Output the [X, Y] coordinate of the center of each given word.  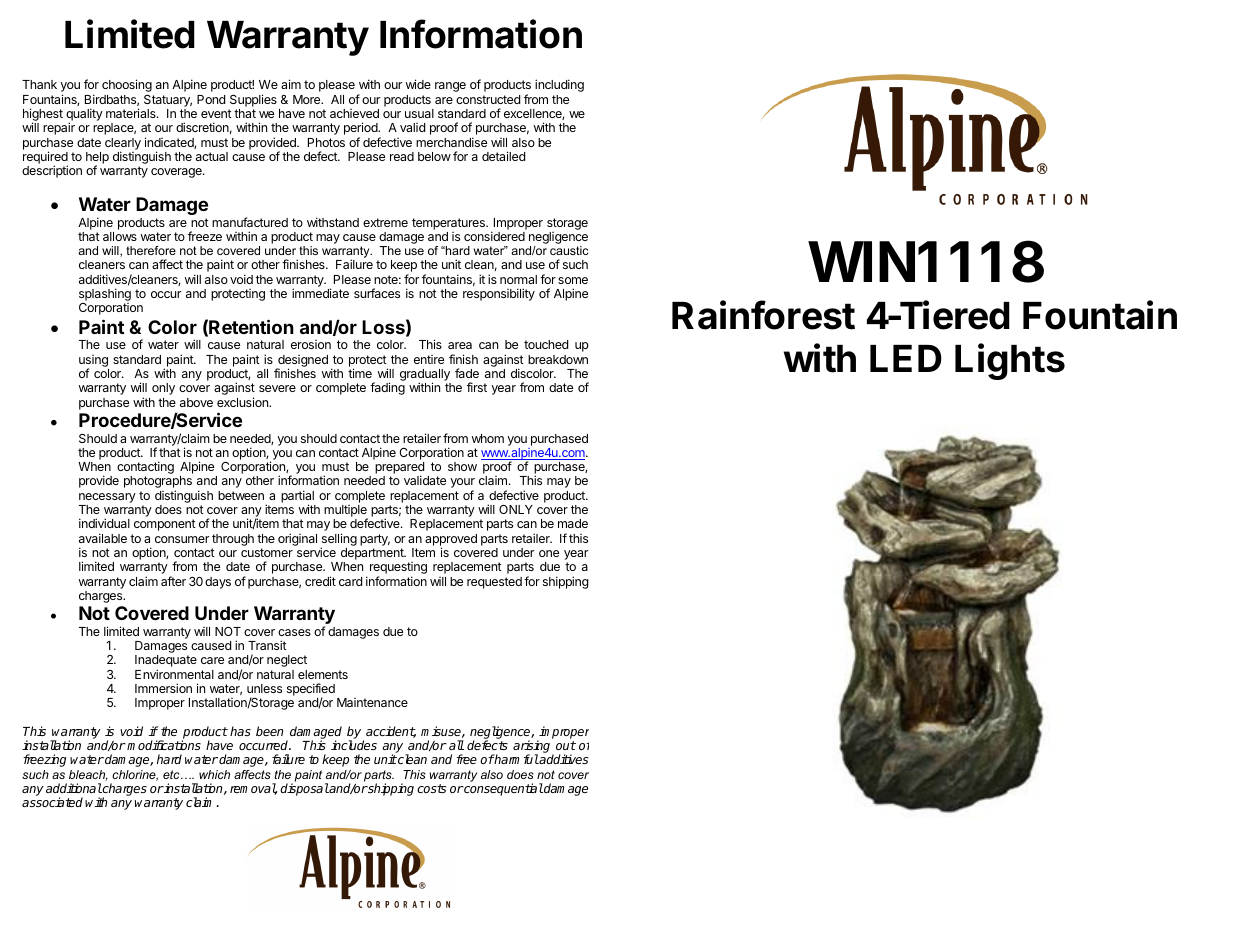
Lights [1010, 361]
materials [132, 113]
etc [172, 774]
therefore [151, 250]
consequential [503, 789]
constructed [488, 99]
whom [488, 438]
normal [518, 279]
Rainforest [763, 315]
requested [494, 583]
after [173, 581]
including [559, 85]
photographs [158, 483]
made [573, 523]
